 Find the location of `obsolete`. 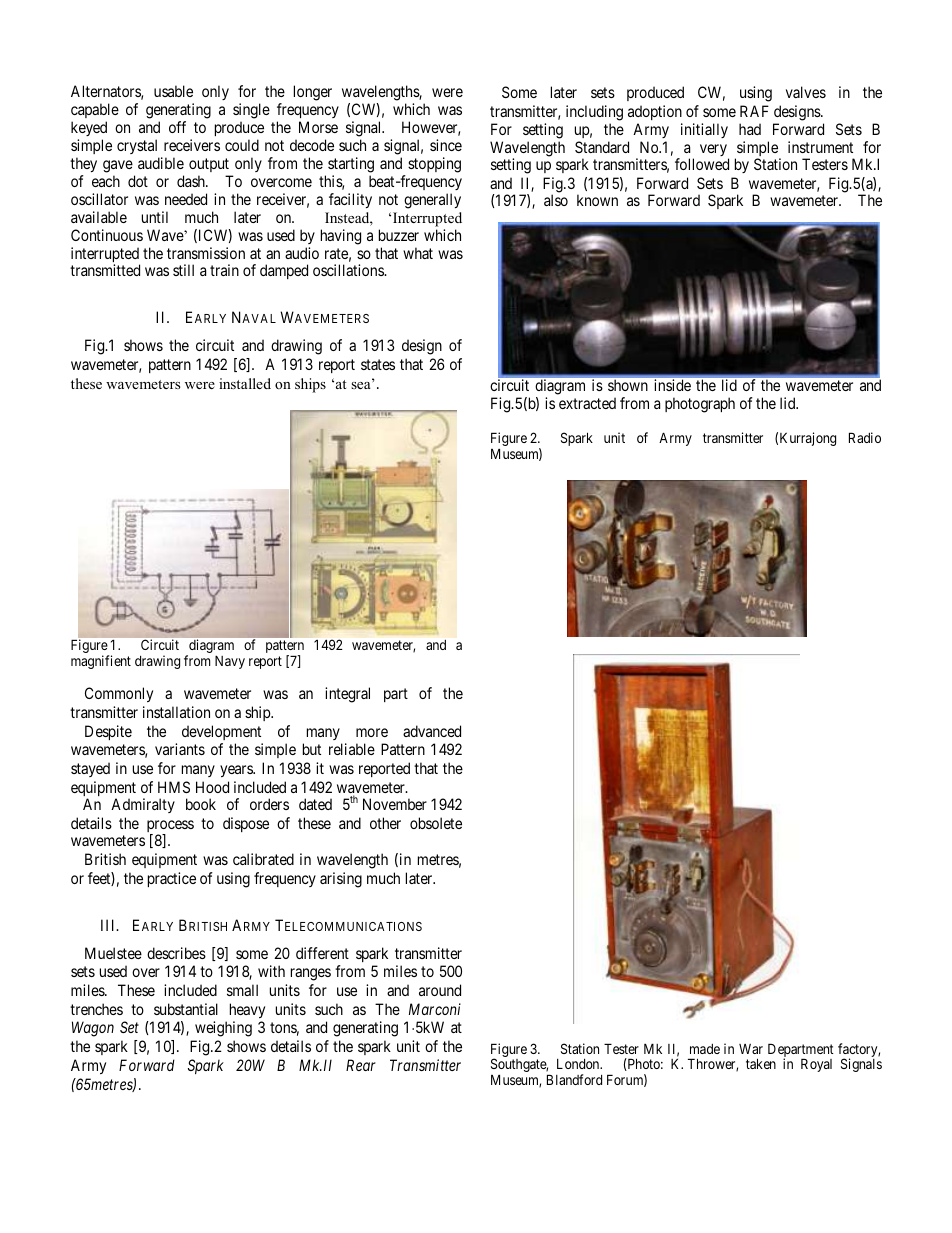

obsolete is located at coordinates (436, 823).
